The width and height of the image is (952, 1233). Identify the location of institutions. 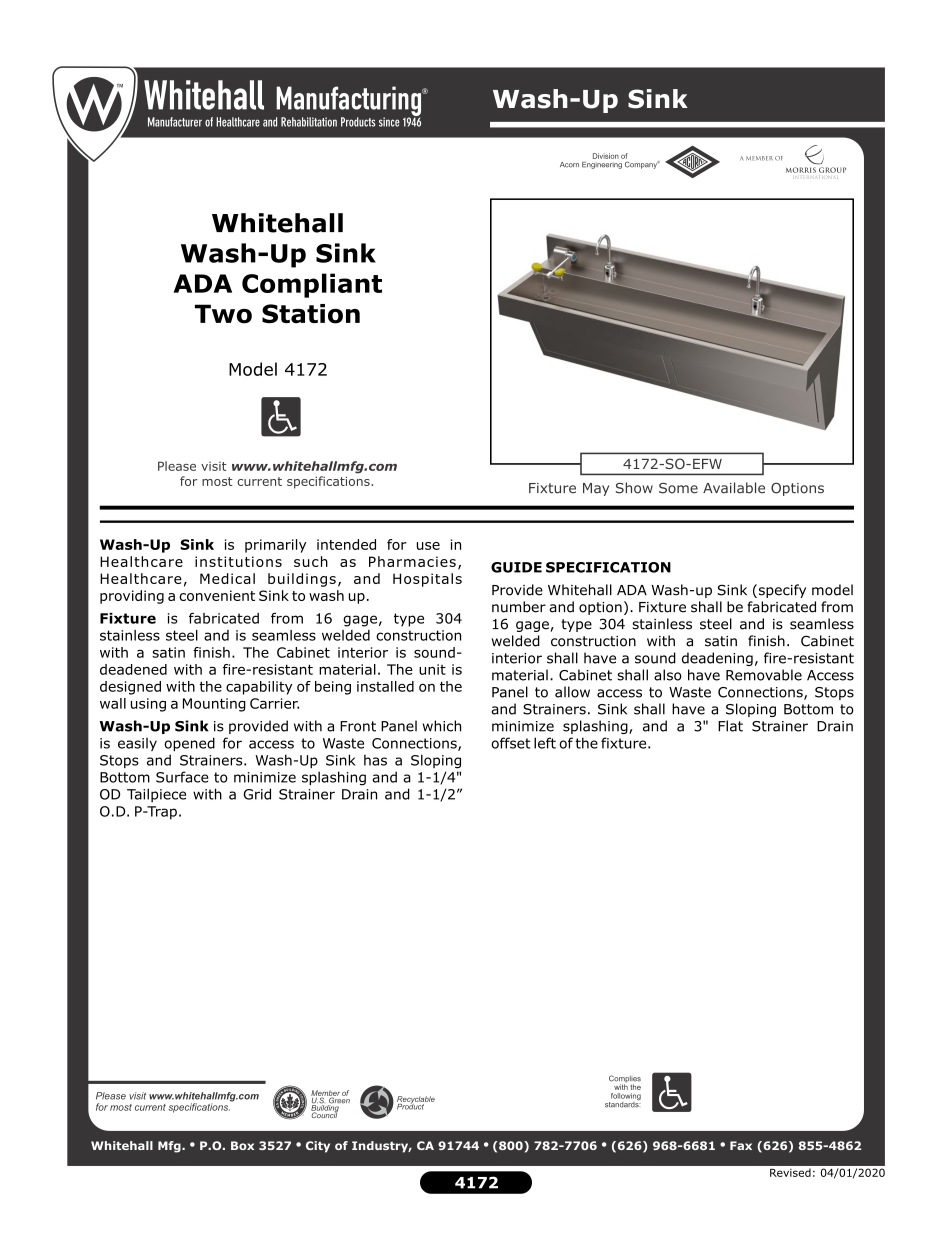
(238, 561).
